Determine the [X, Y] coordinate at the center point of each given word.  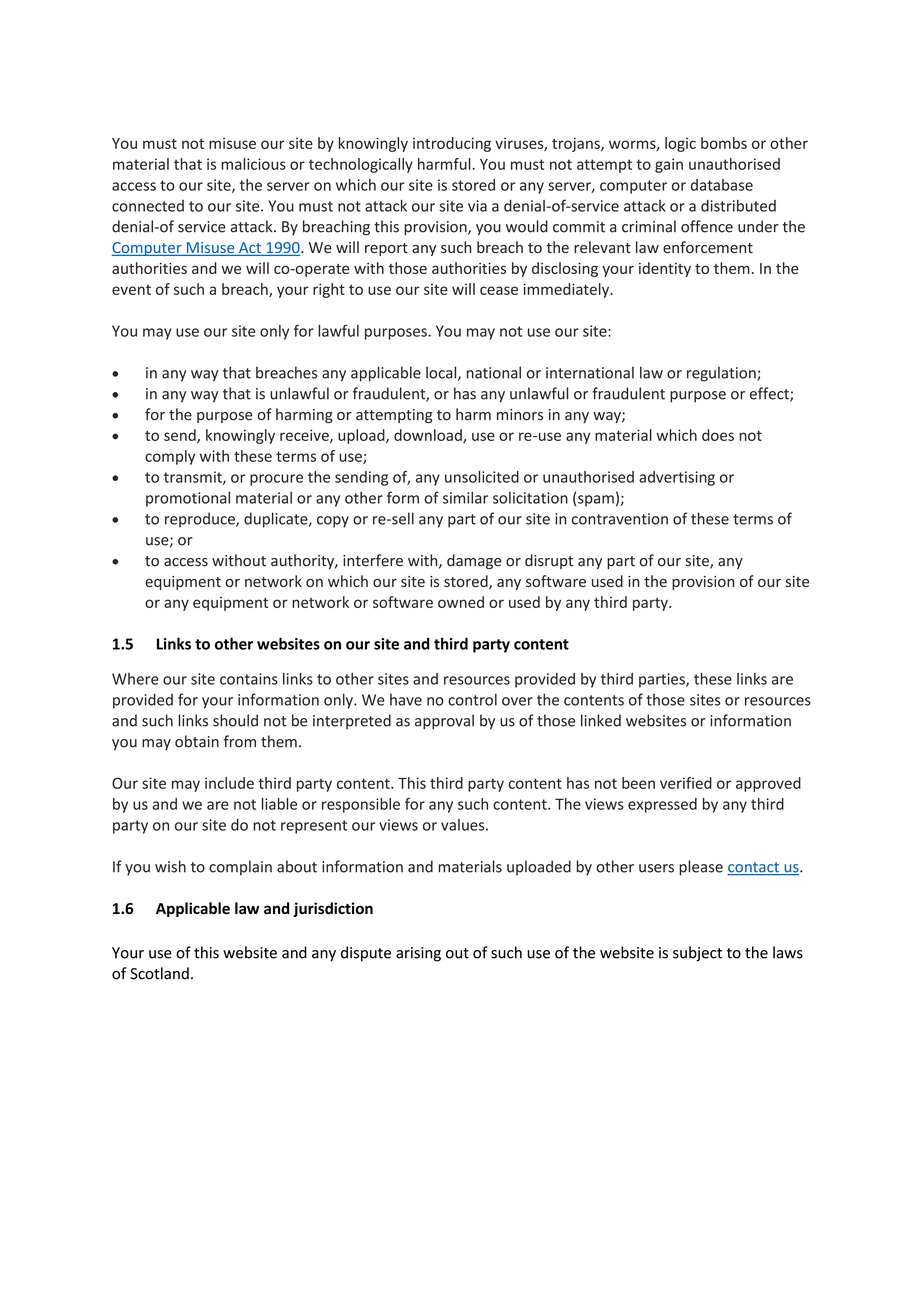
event [131, 290]
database [722, 185]
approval [444, 722]
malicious [253, 164]
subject [697, 954]
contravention [620, 519]
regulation [722, 374]
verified [686, 783]
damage [474, 561]
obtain [197, 741]
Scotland [159, 973]
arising [418, 954]
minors [520, 415]
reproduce [201, 520]
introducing [452, 144]
